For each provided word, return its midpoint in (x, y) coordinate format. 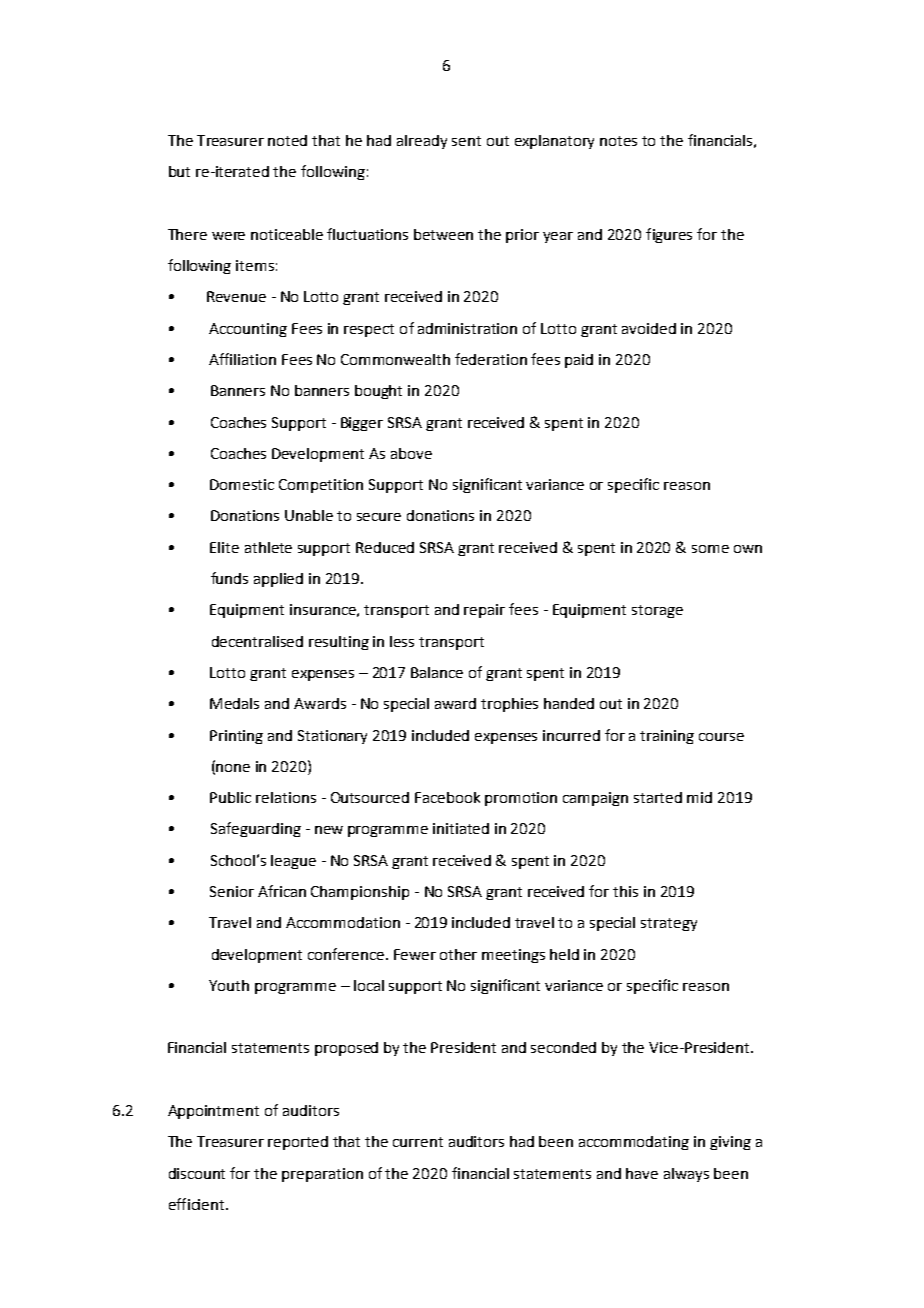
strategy (669, 924)
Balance (437, 672)
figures (669, 235)
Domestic (242, 484)
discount (197, 1173)
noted (287, 140)
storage (657, 611)
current (418, 1142)
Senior (232, 891)
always (686, 1175)
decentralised (257, 641)
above (411, 453)
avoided (649, 328)
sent (466, 141)
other (458, 954)
